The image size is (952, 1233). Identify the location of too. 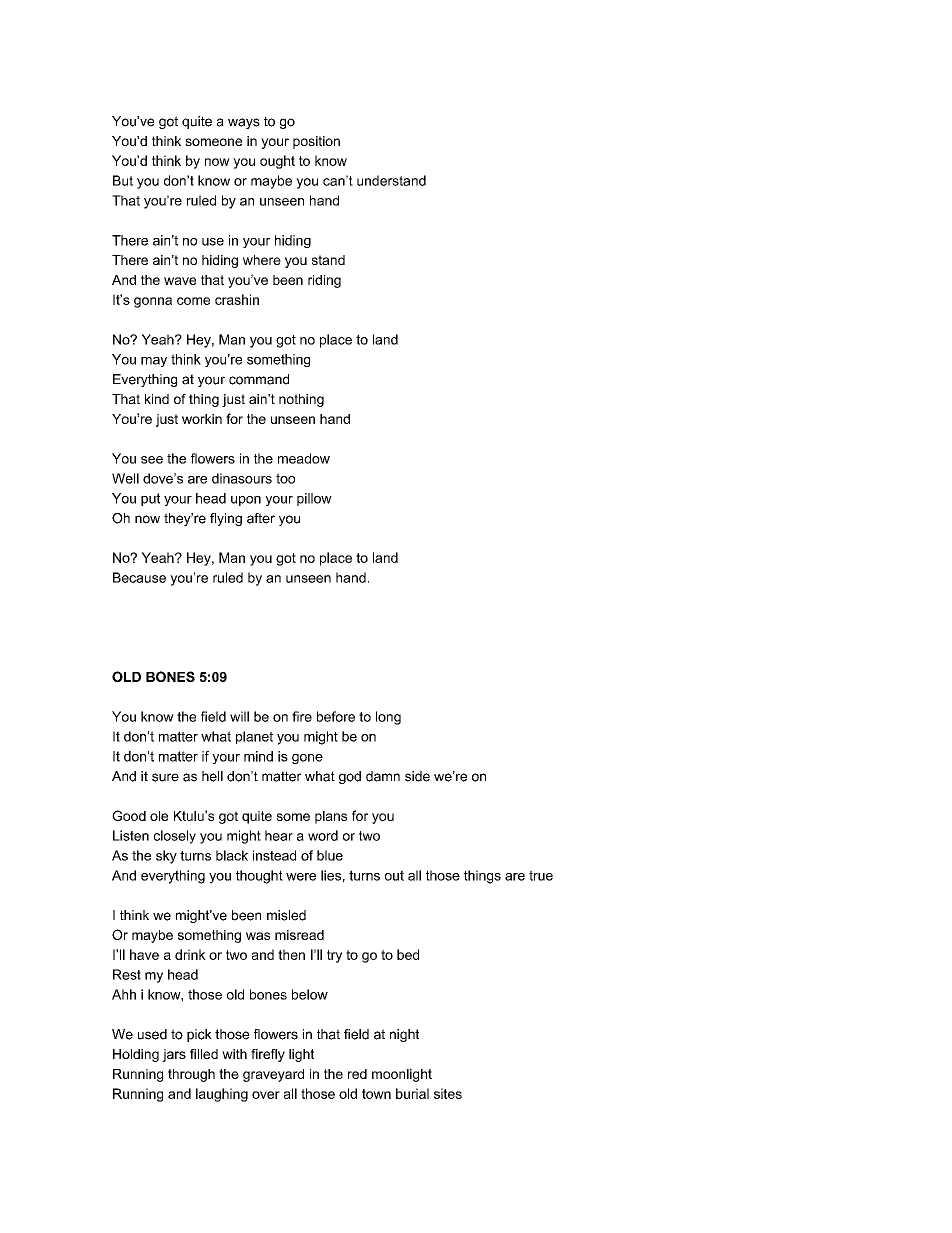
(285, 478).
